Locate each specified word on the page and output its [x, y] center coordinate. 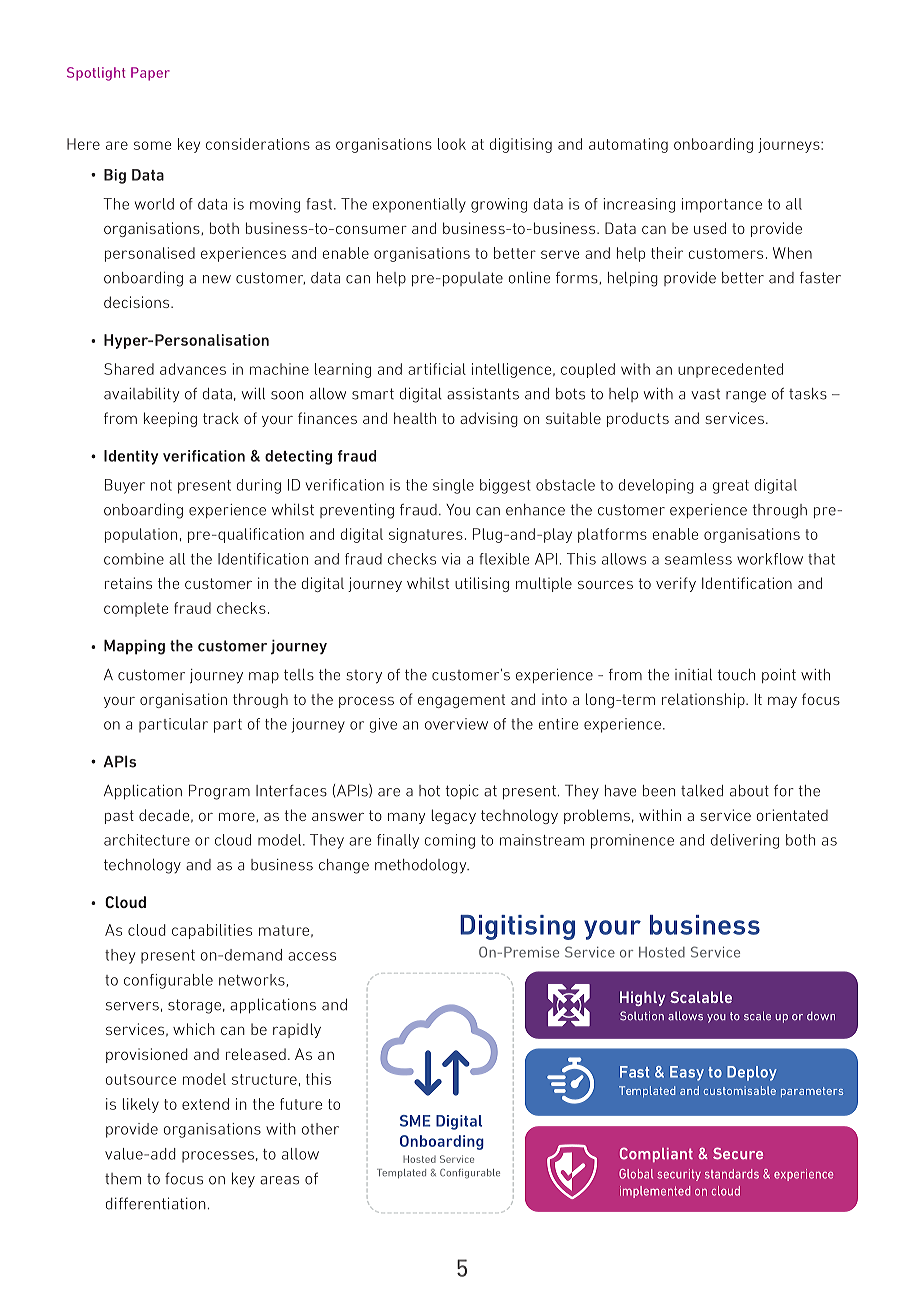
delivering [745, 841]
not [161, 485]
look [452, 144]
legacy [454, 816]
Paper [150, 74]
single [453, 486]
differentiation [156, 1203]
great [731, 487]
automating [628, 145]
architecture [147, 840]
